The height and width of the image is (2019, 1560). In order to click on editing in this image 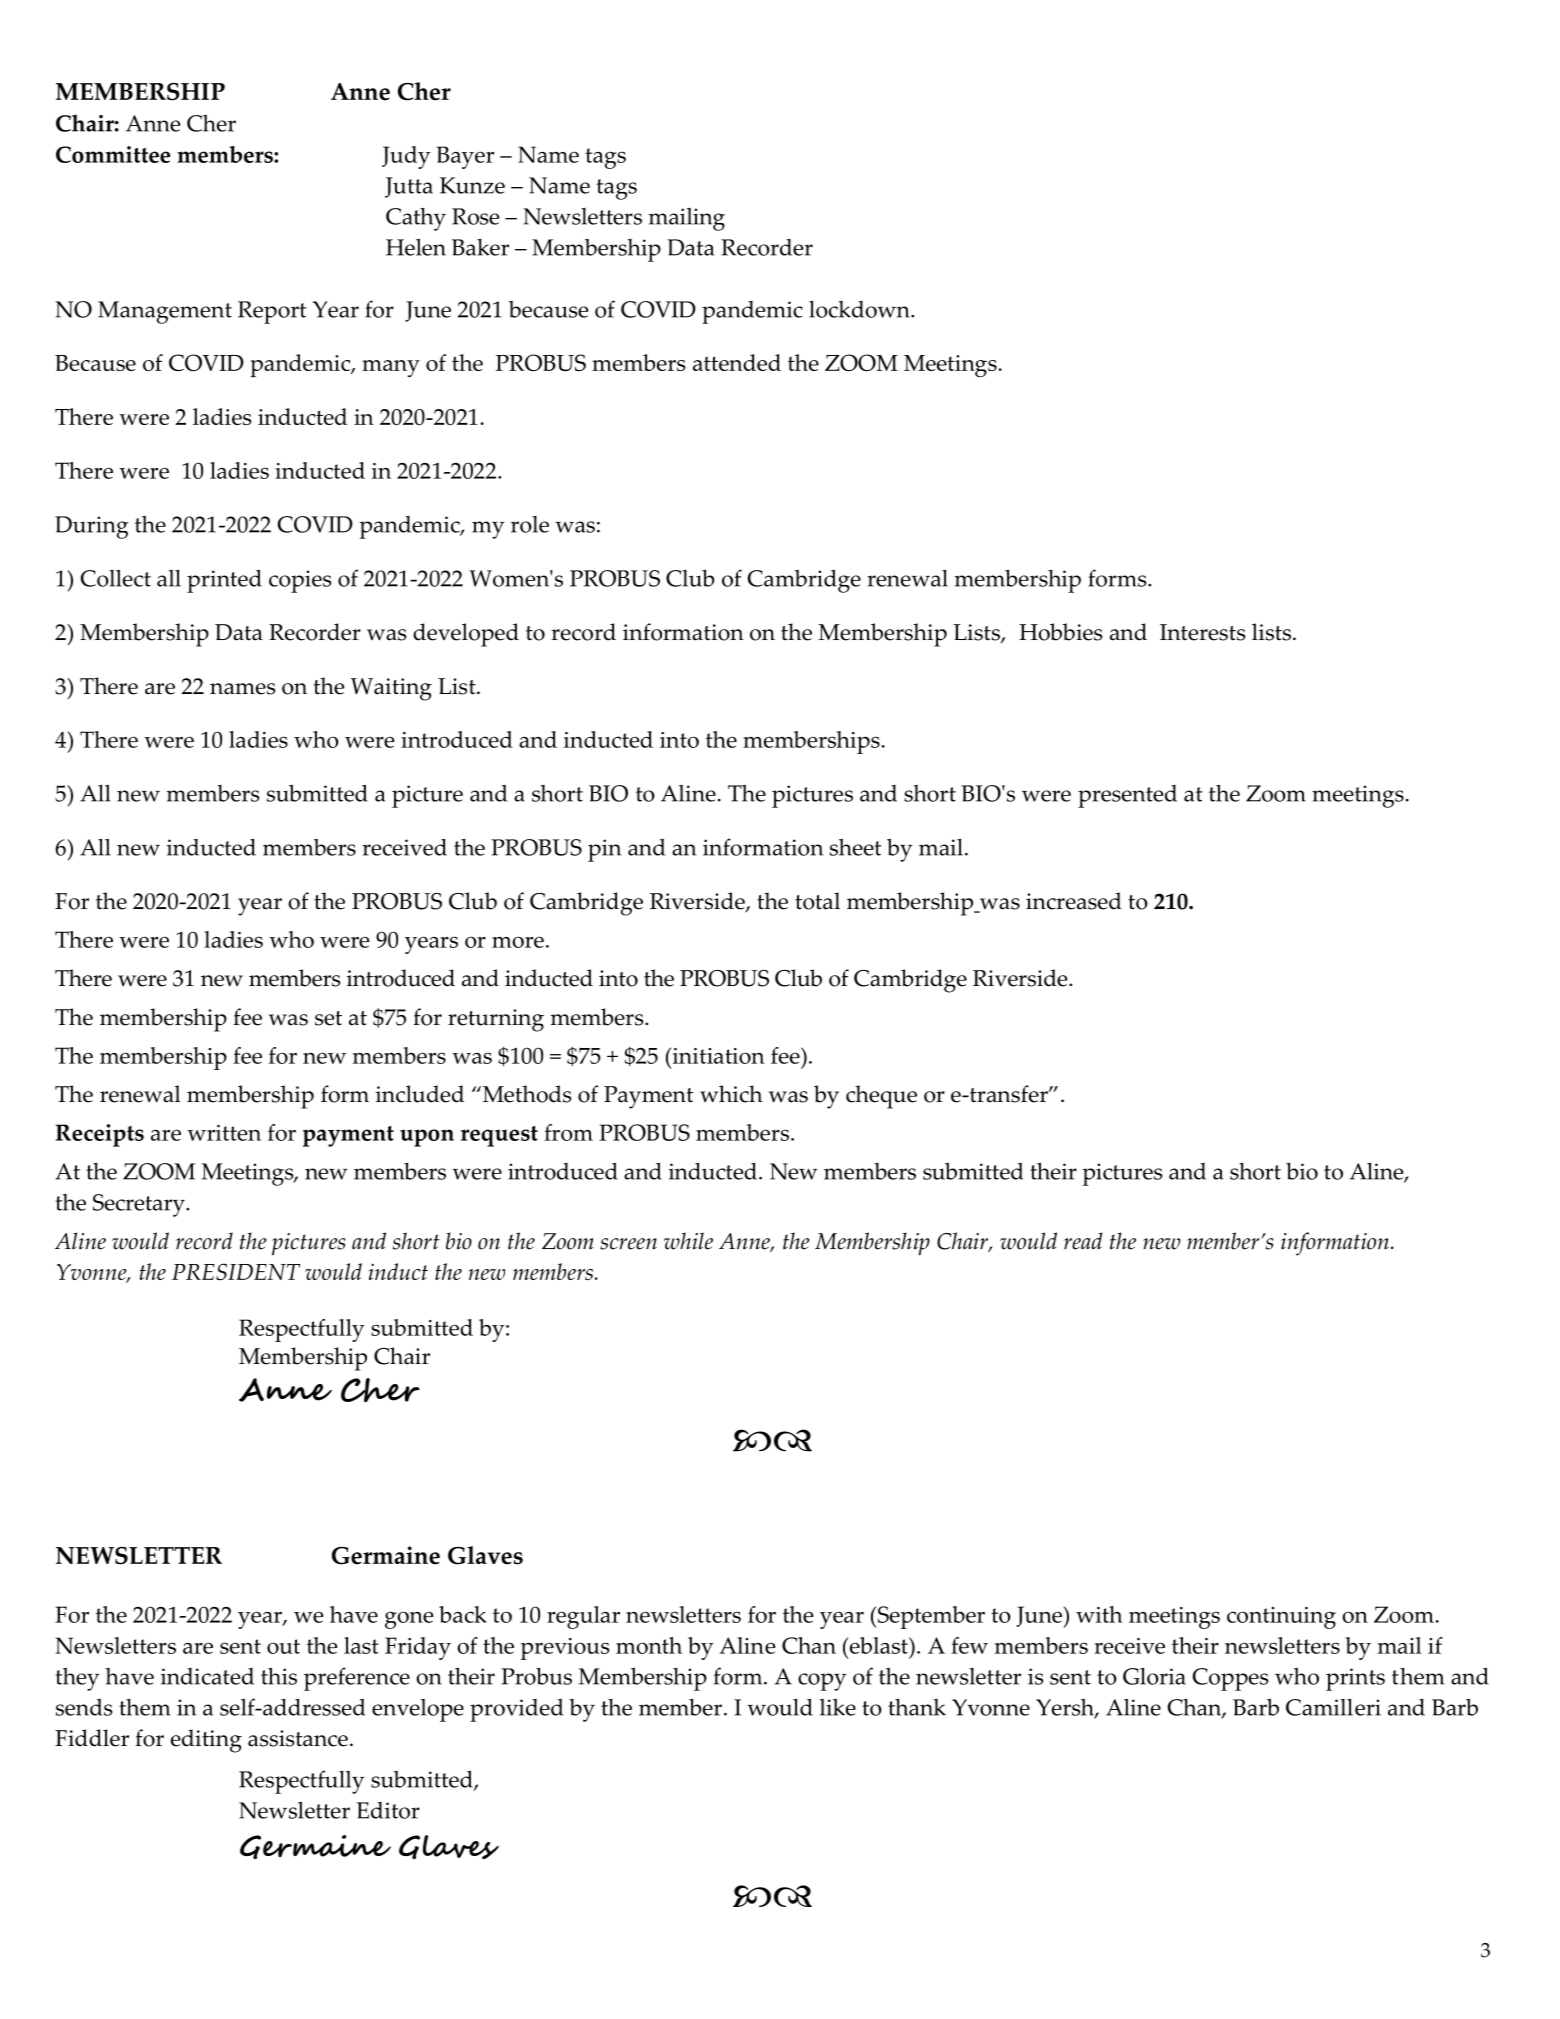, I will do `click(206, 1741)`.
